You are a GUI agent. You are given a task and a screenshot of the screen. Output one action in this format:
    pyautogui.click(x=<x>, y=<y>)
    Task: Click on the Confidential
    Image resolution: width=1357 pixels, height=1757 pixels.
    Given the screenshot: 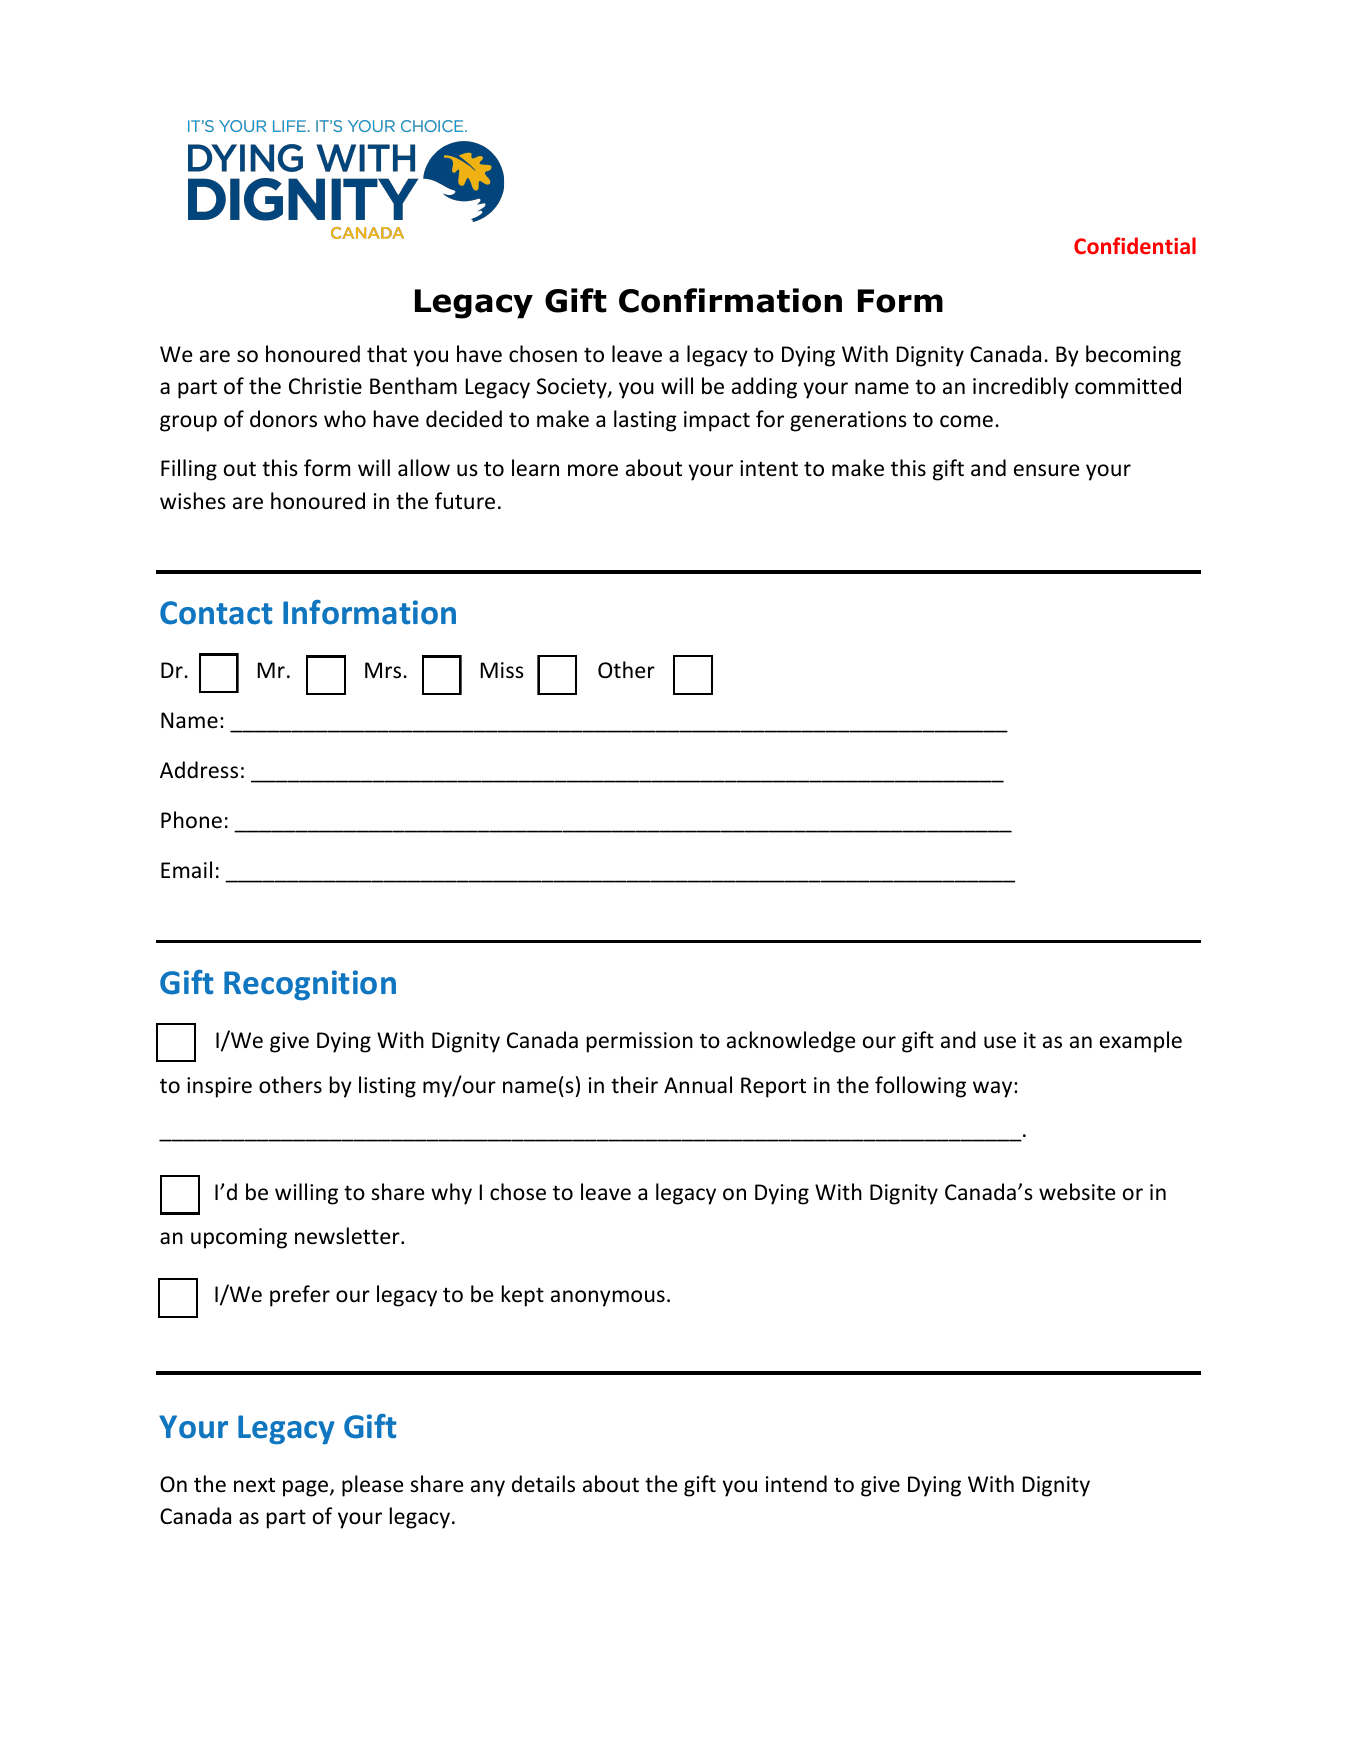 What is the action you would take?
    pyautogui.click(x=1135, y=245)
